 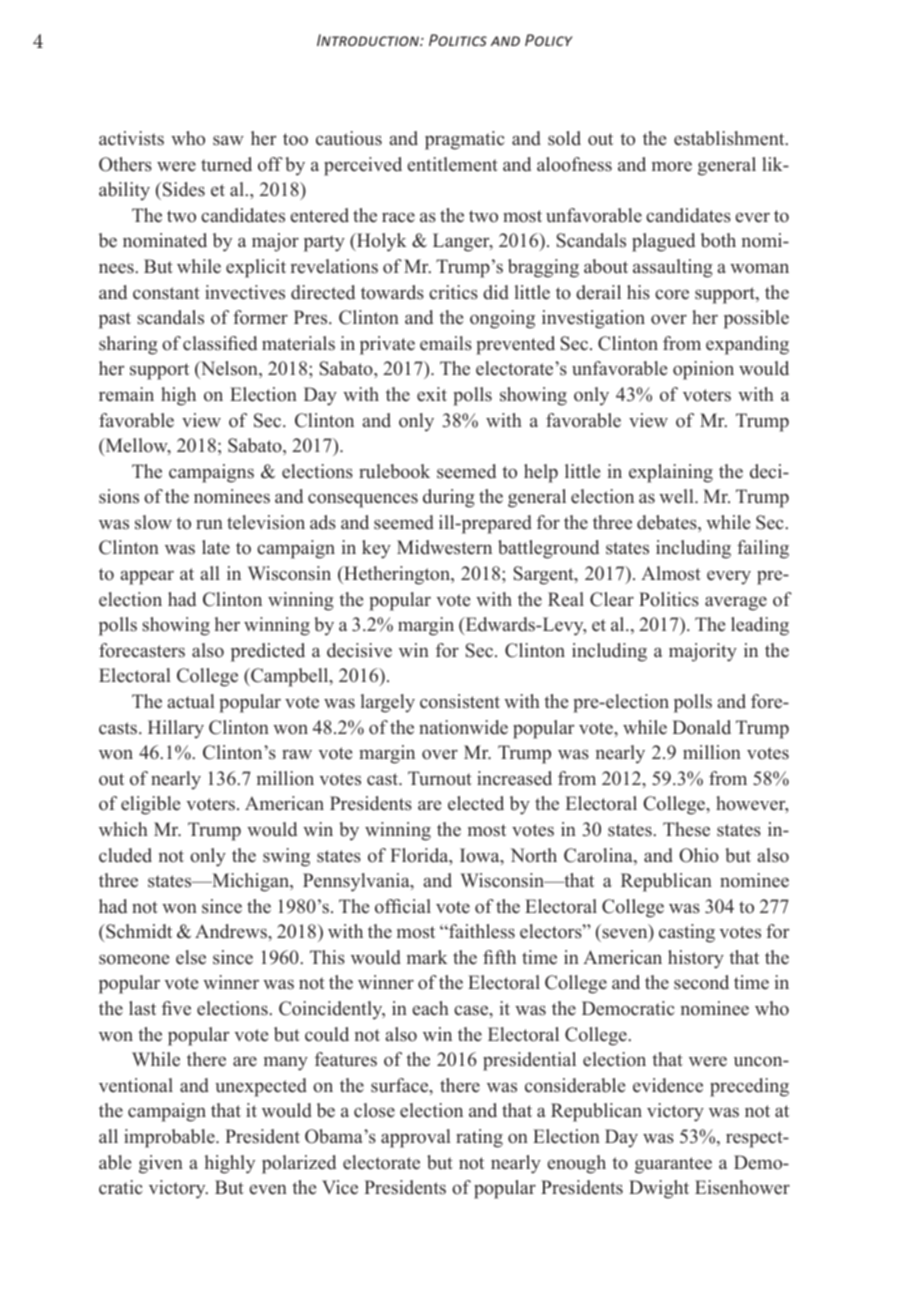 What do you see at coordinates (671, 473) in the screenshot?
I see `explaining` at bounding box center [671, 473].
